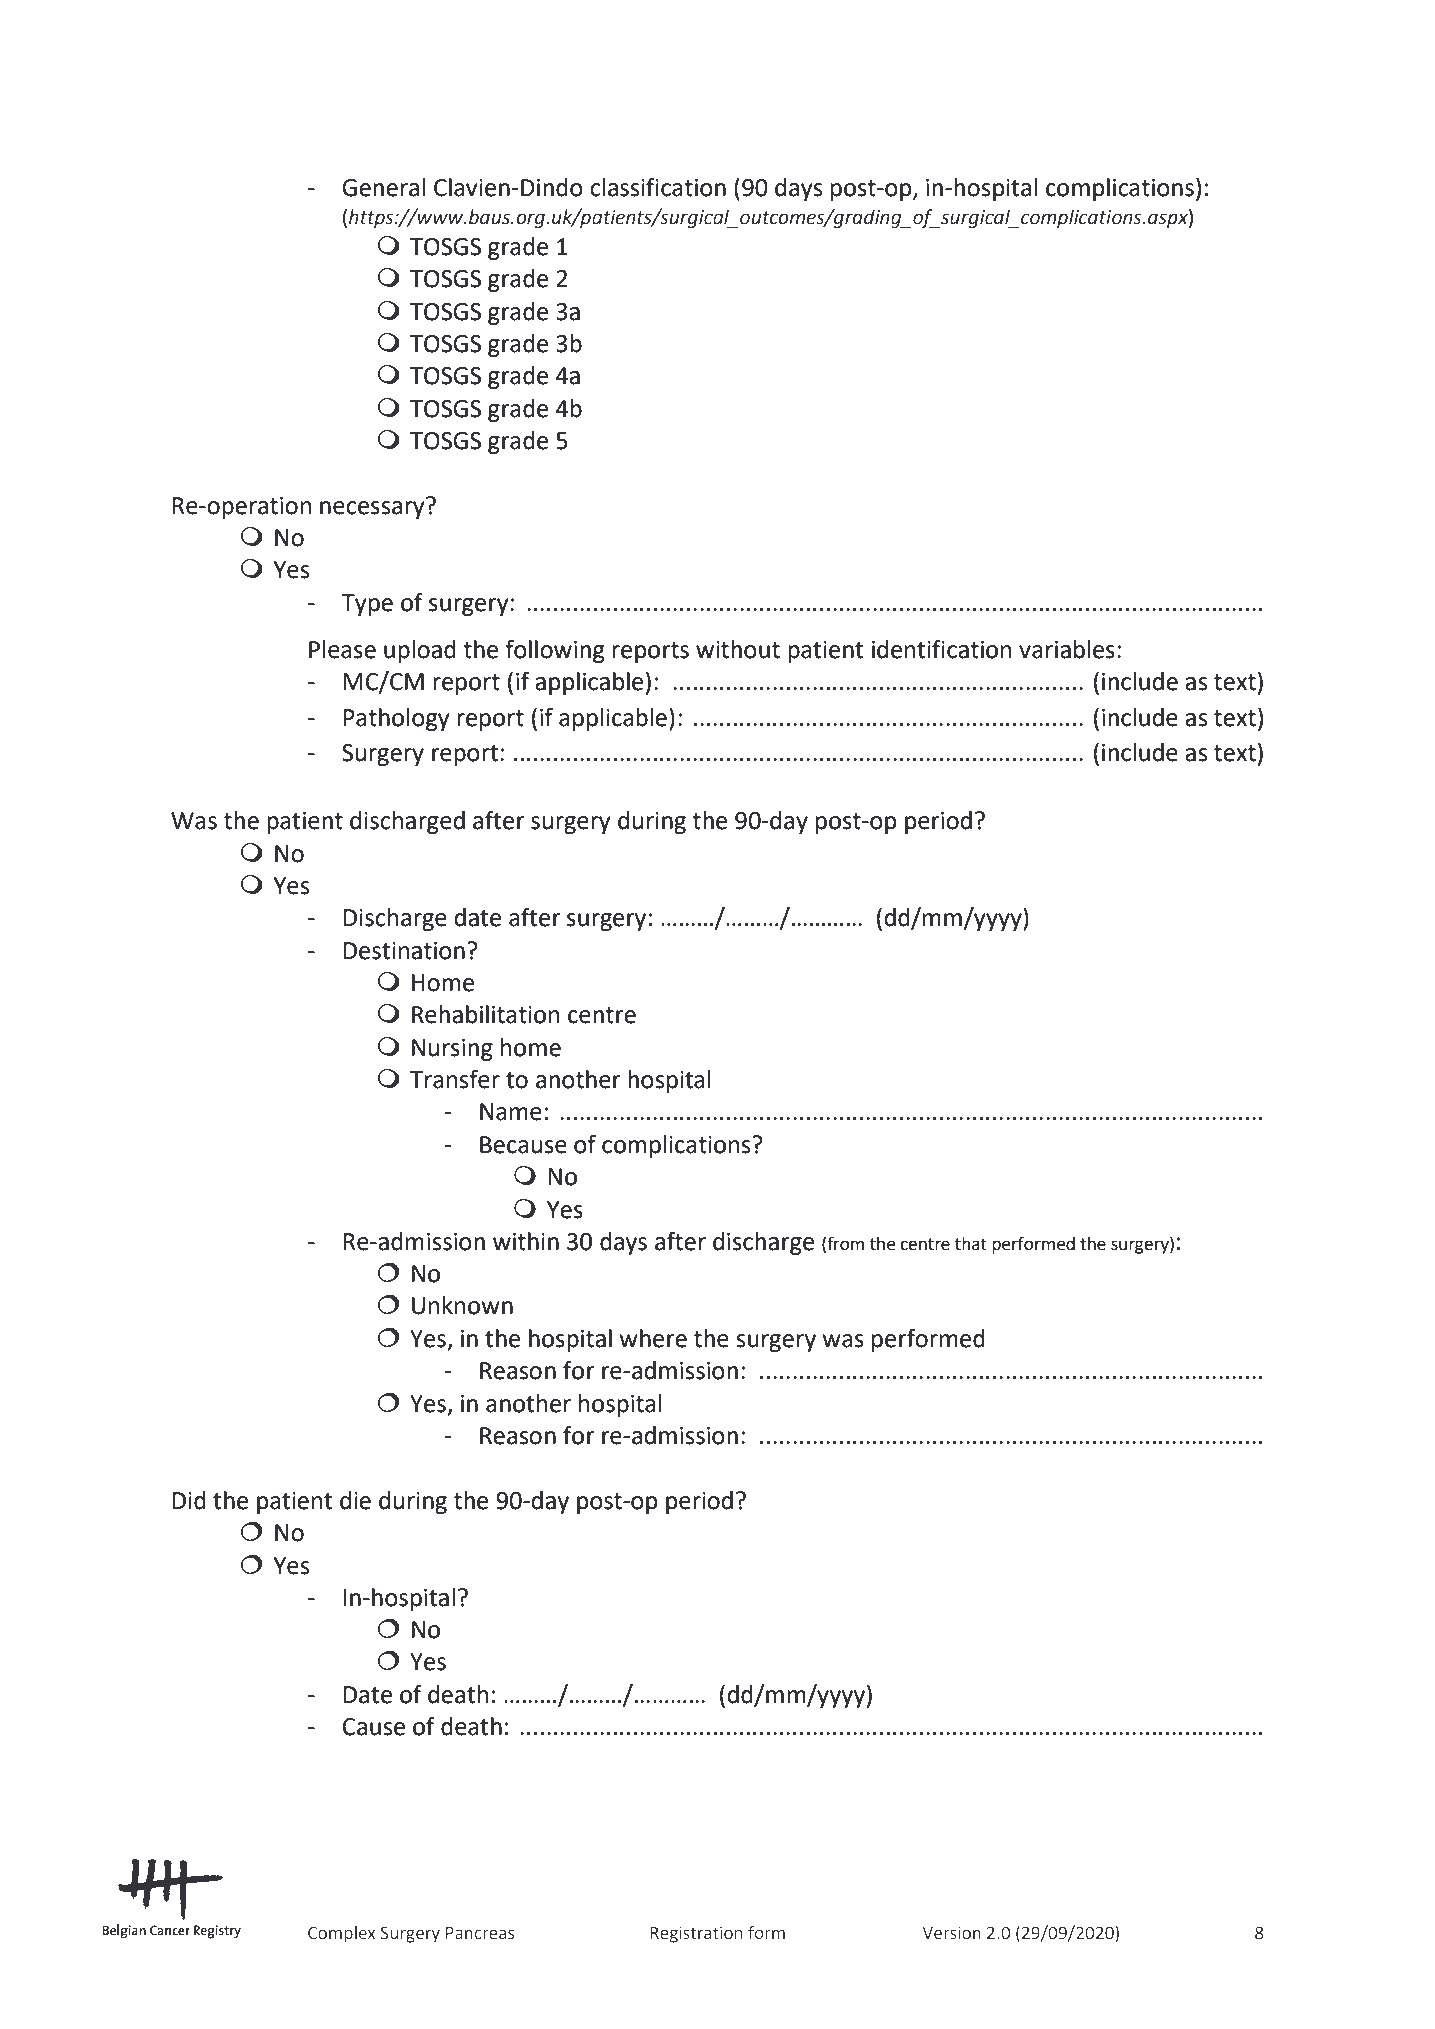 This document has width=1435, height=2029. What do you see at coordinates (341, 1934) in the document?
I see `Complex` at bounding box center [341, 1934].
